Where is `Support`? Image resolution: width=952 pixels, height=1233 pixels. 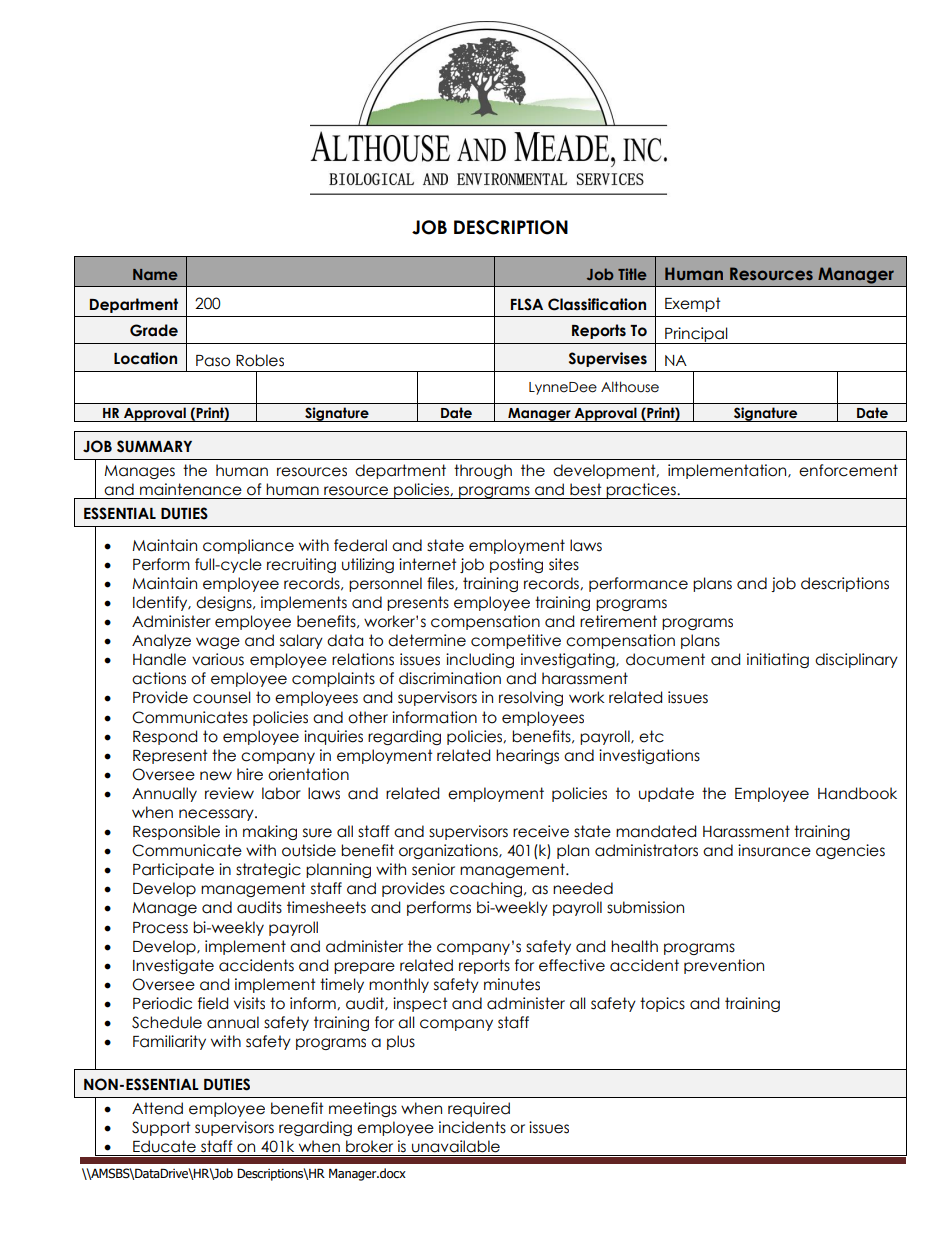 Support is located at coordinates (161, 1128).
